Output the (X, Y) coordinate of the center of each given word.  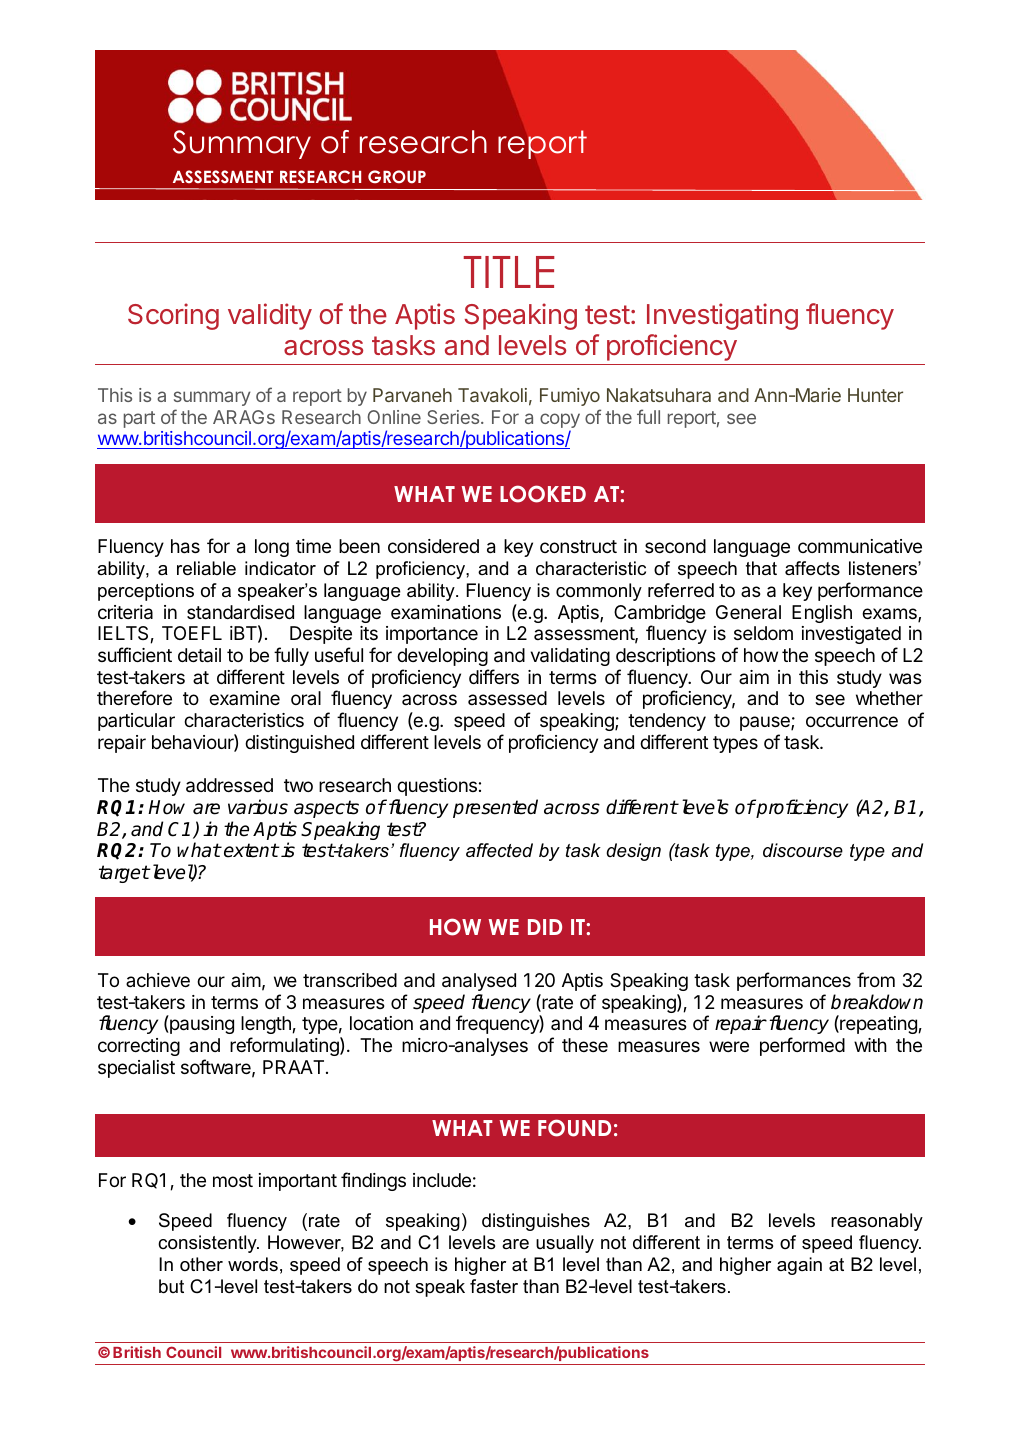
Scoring (173, 316)
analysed (479, 982)
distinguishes (536, 1222)
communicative (860, 546)
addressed (229, 785)
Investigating (722, 316)
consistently (208, 1244)
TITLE (509, 272)
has (185, 546)
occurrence (852, 721)
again (799, 1266)
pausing (201, 1024)
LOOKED (543, 494)
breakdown (877, 1002)
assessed (507, 698)
